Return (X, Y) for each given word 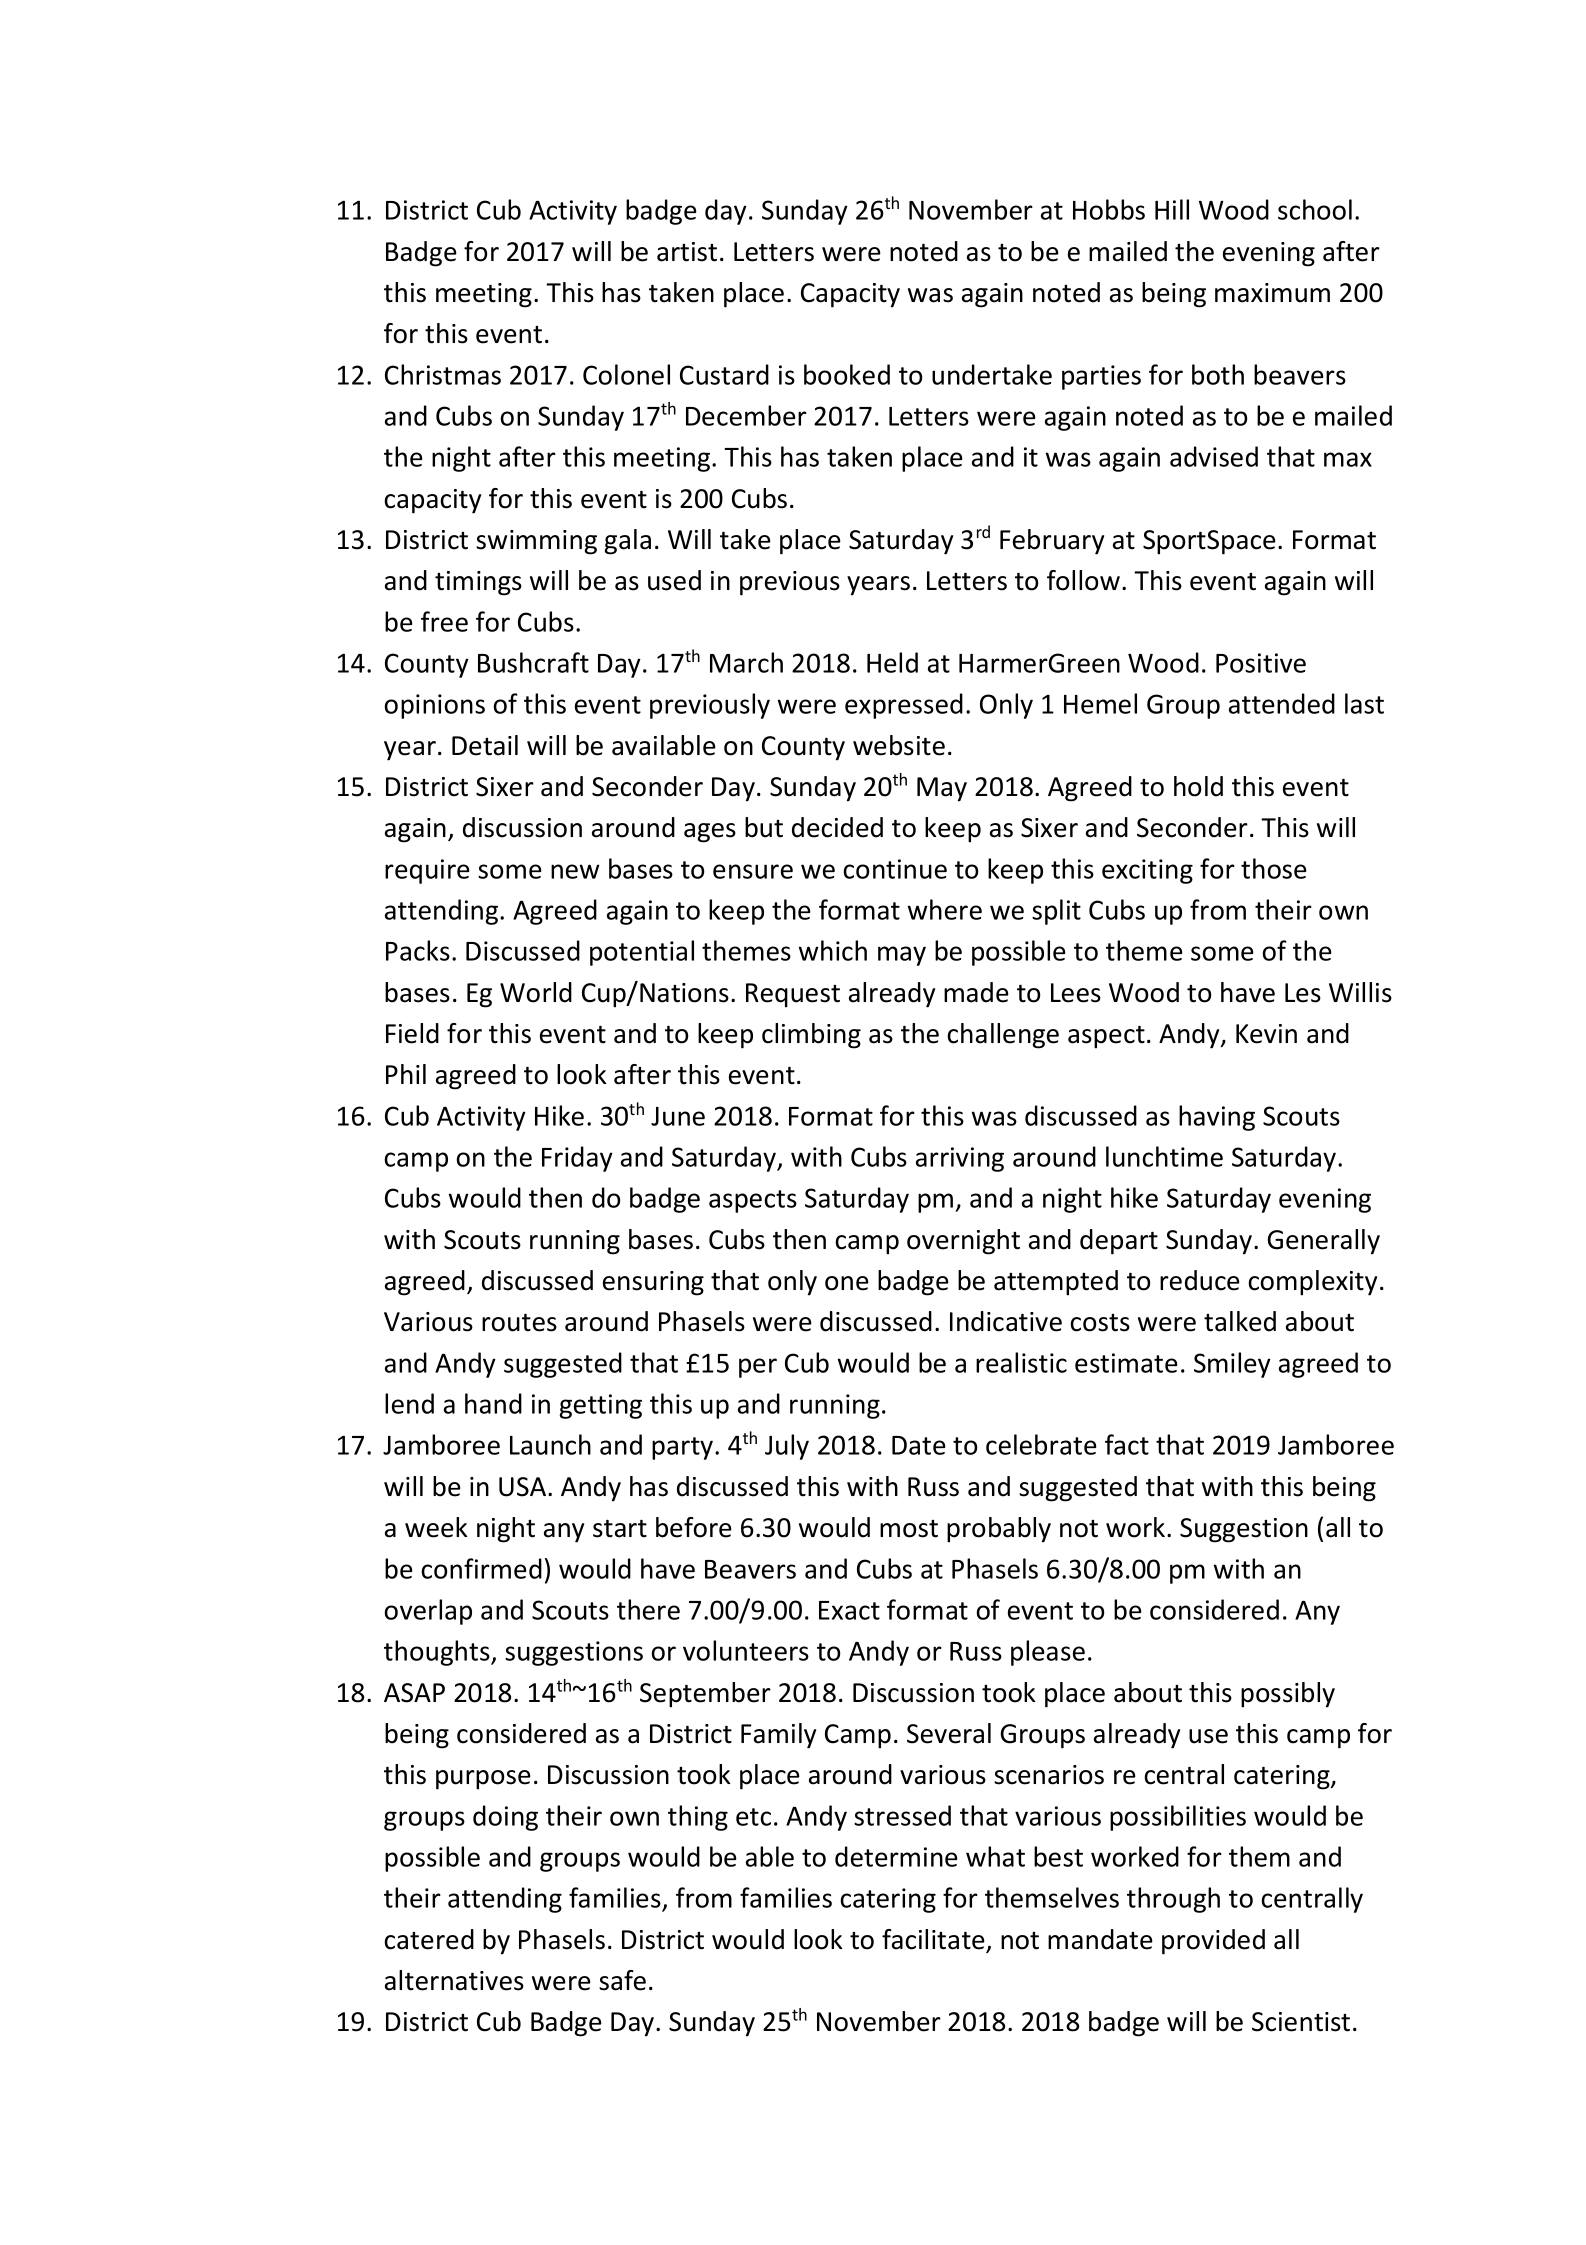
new (575, 871)
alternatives (454, 1980)
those (1274, 868)
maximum (1272, 293)
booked (847, 374)
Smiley (1232, 1365)
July (787, 1447)
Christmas (443, 374)
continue (895, 869)
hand (493, 1403)
